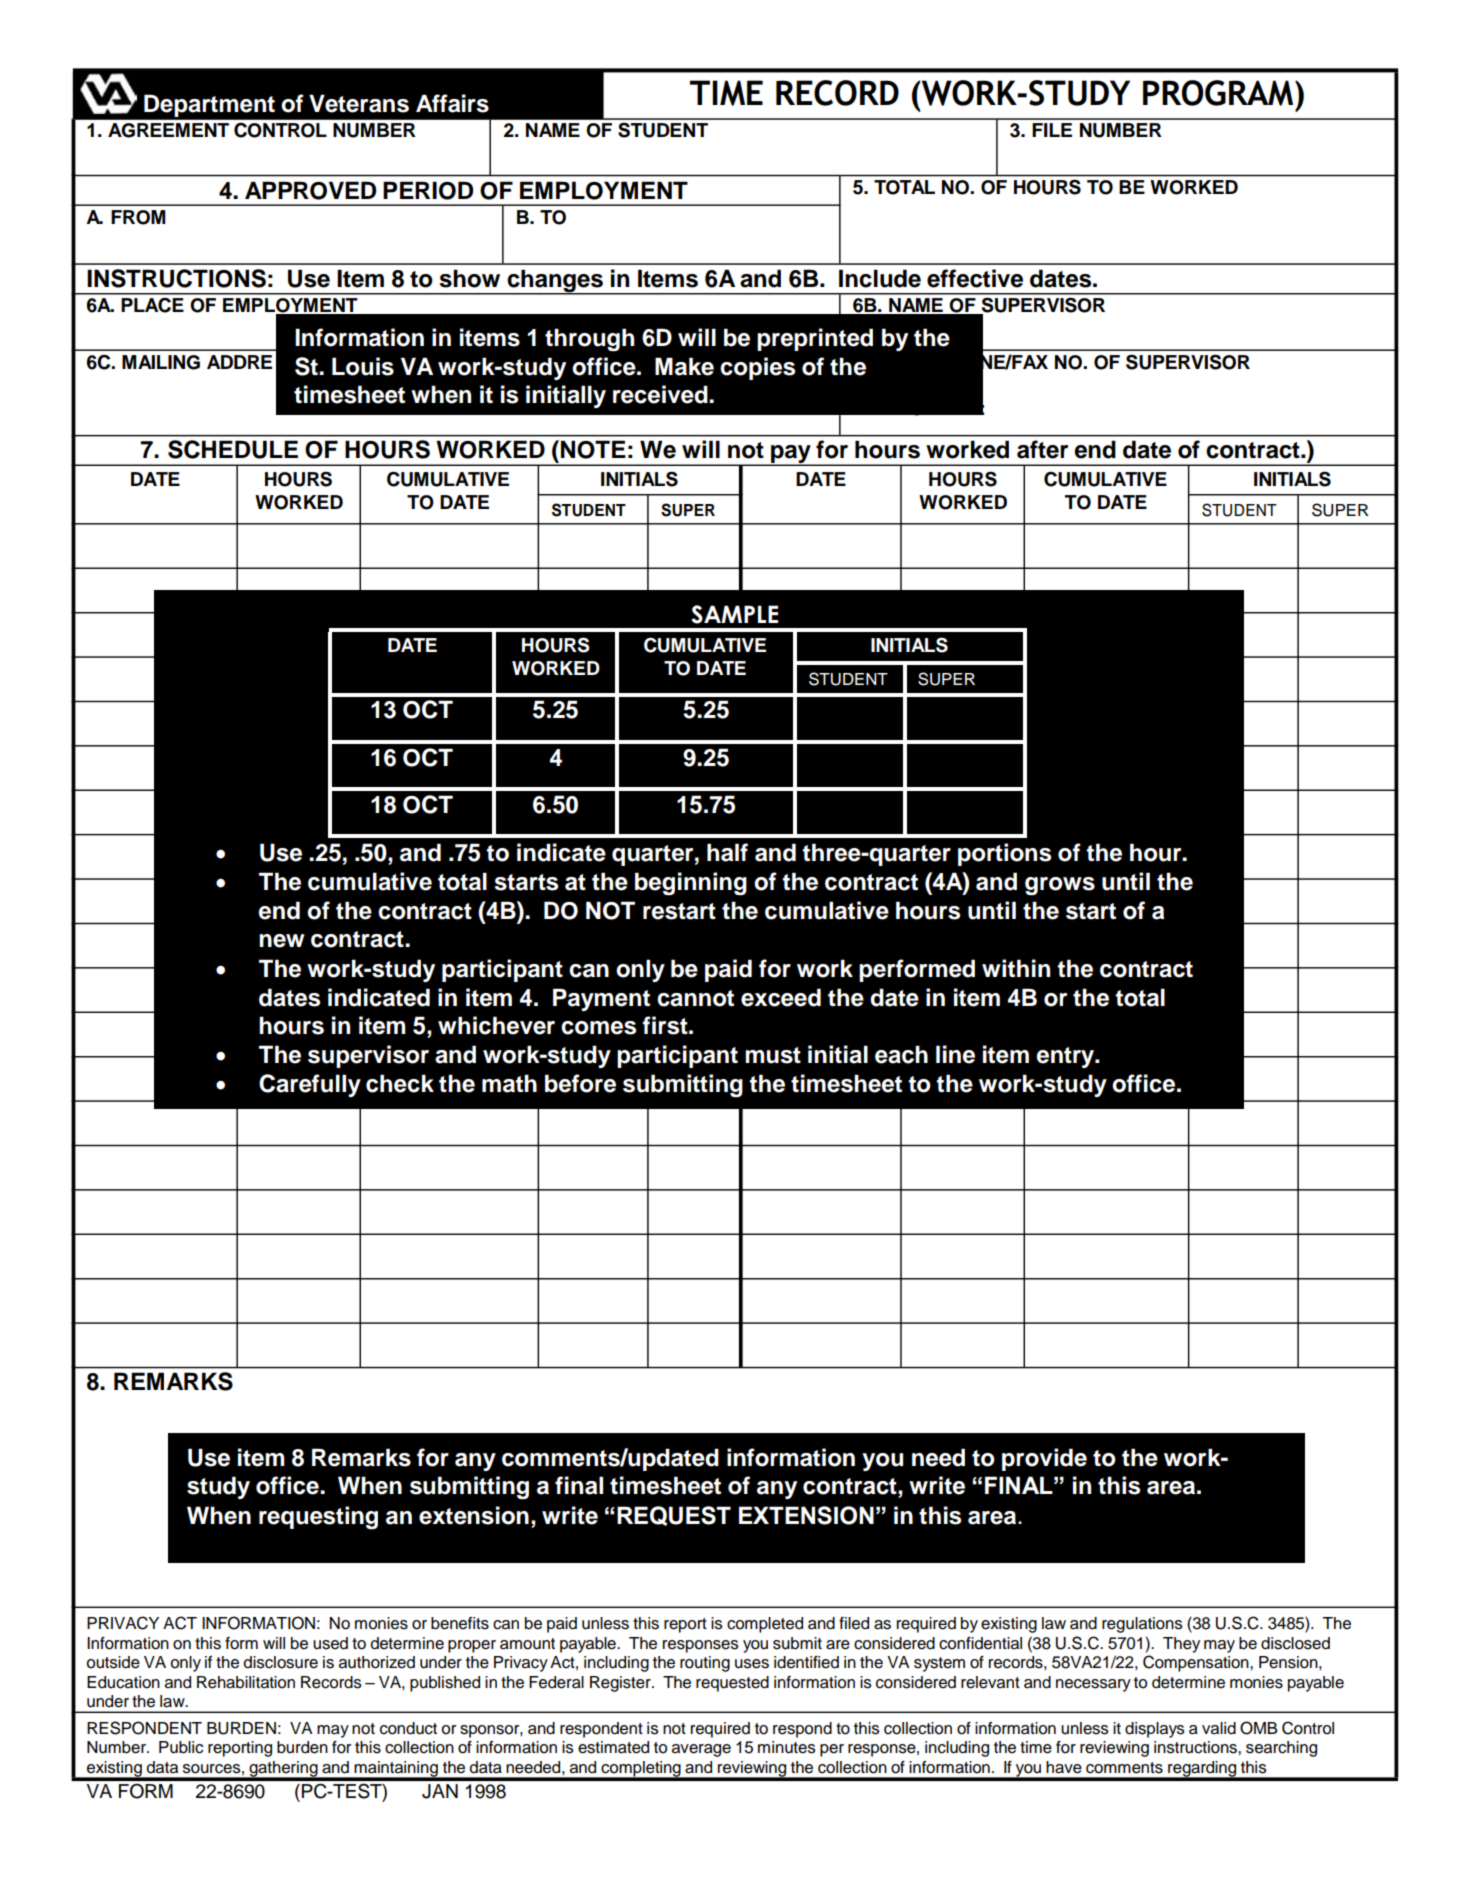 The height and width of the screenshot is (1903, 1470). Describe the element at coordinates (282, 941) in the screenshot. I see `new` at that location.
